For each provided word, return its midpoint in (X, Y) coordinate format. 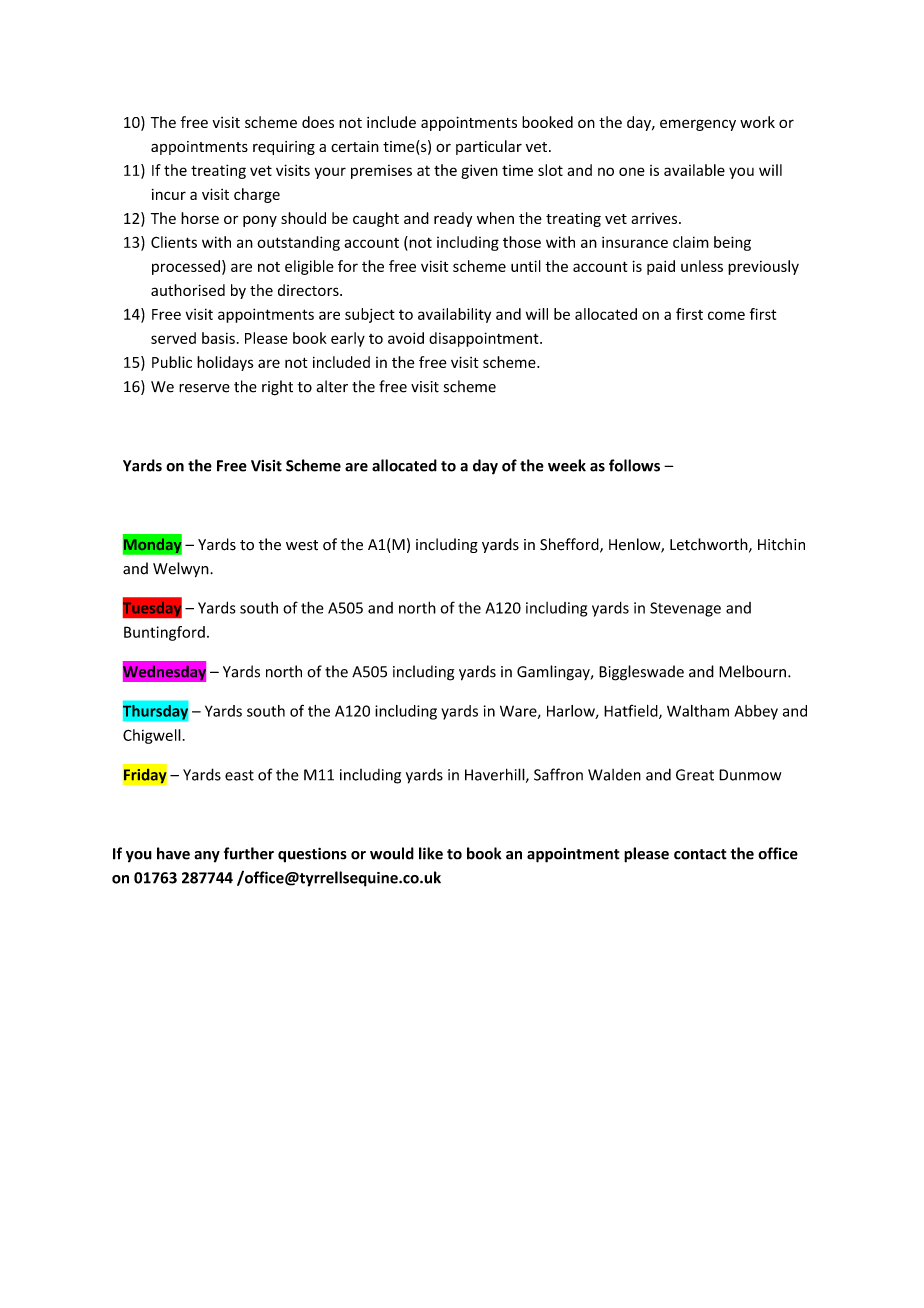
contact (700, 854)
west (302, 545)
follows (634, 465)
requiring (284, 148)
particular (489, 147)
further (249, 853)
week (567, 465)
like (431, 853)
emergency (698, 125)
